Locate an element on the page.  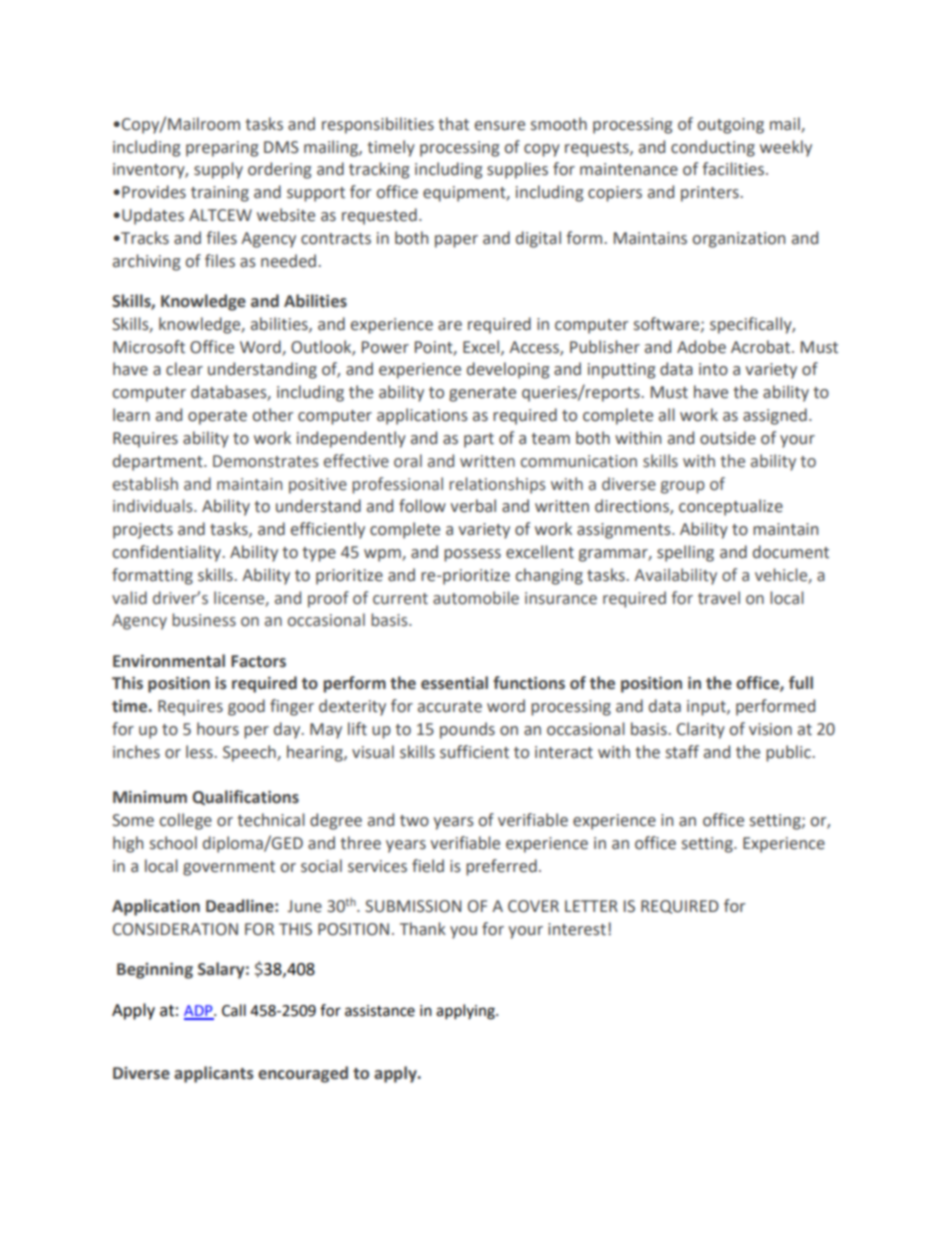
conducting is located at coordinates (713, 148).
